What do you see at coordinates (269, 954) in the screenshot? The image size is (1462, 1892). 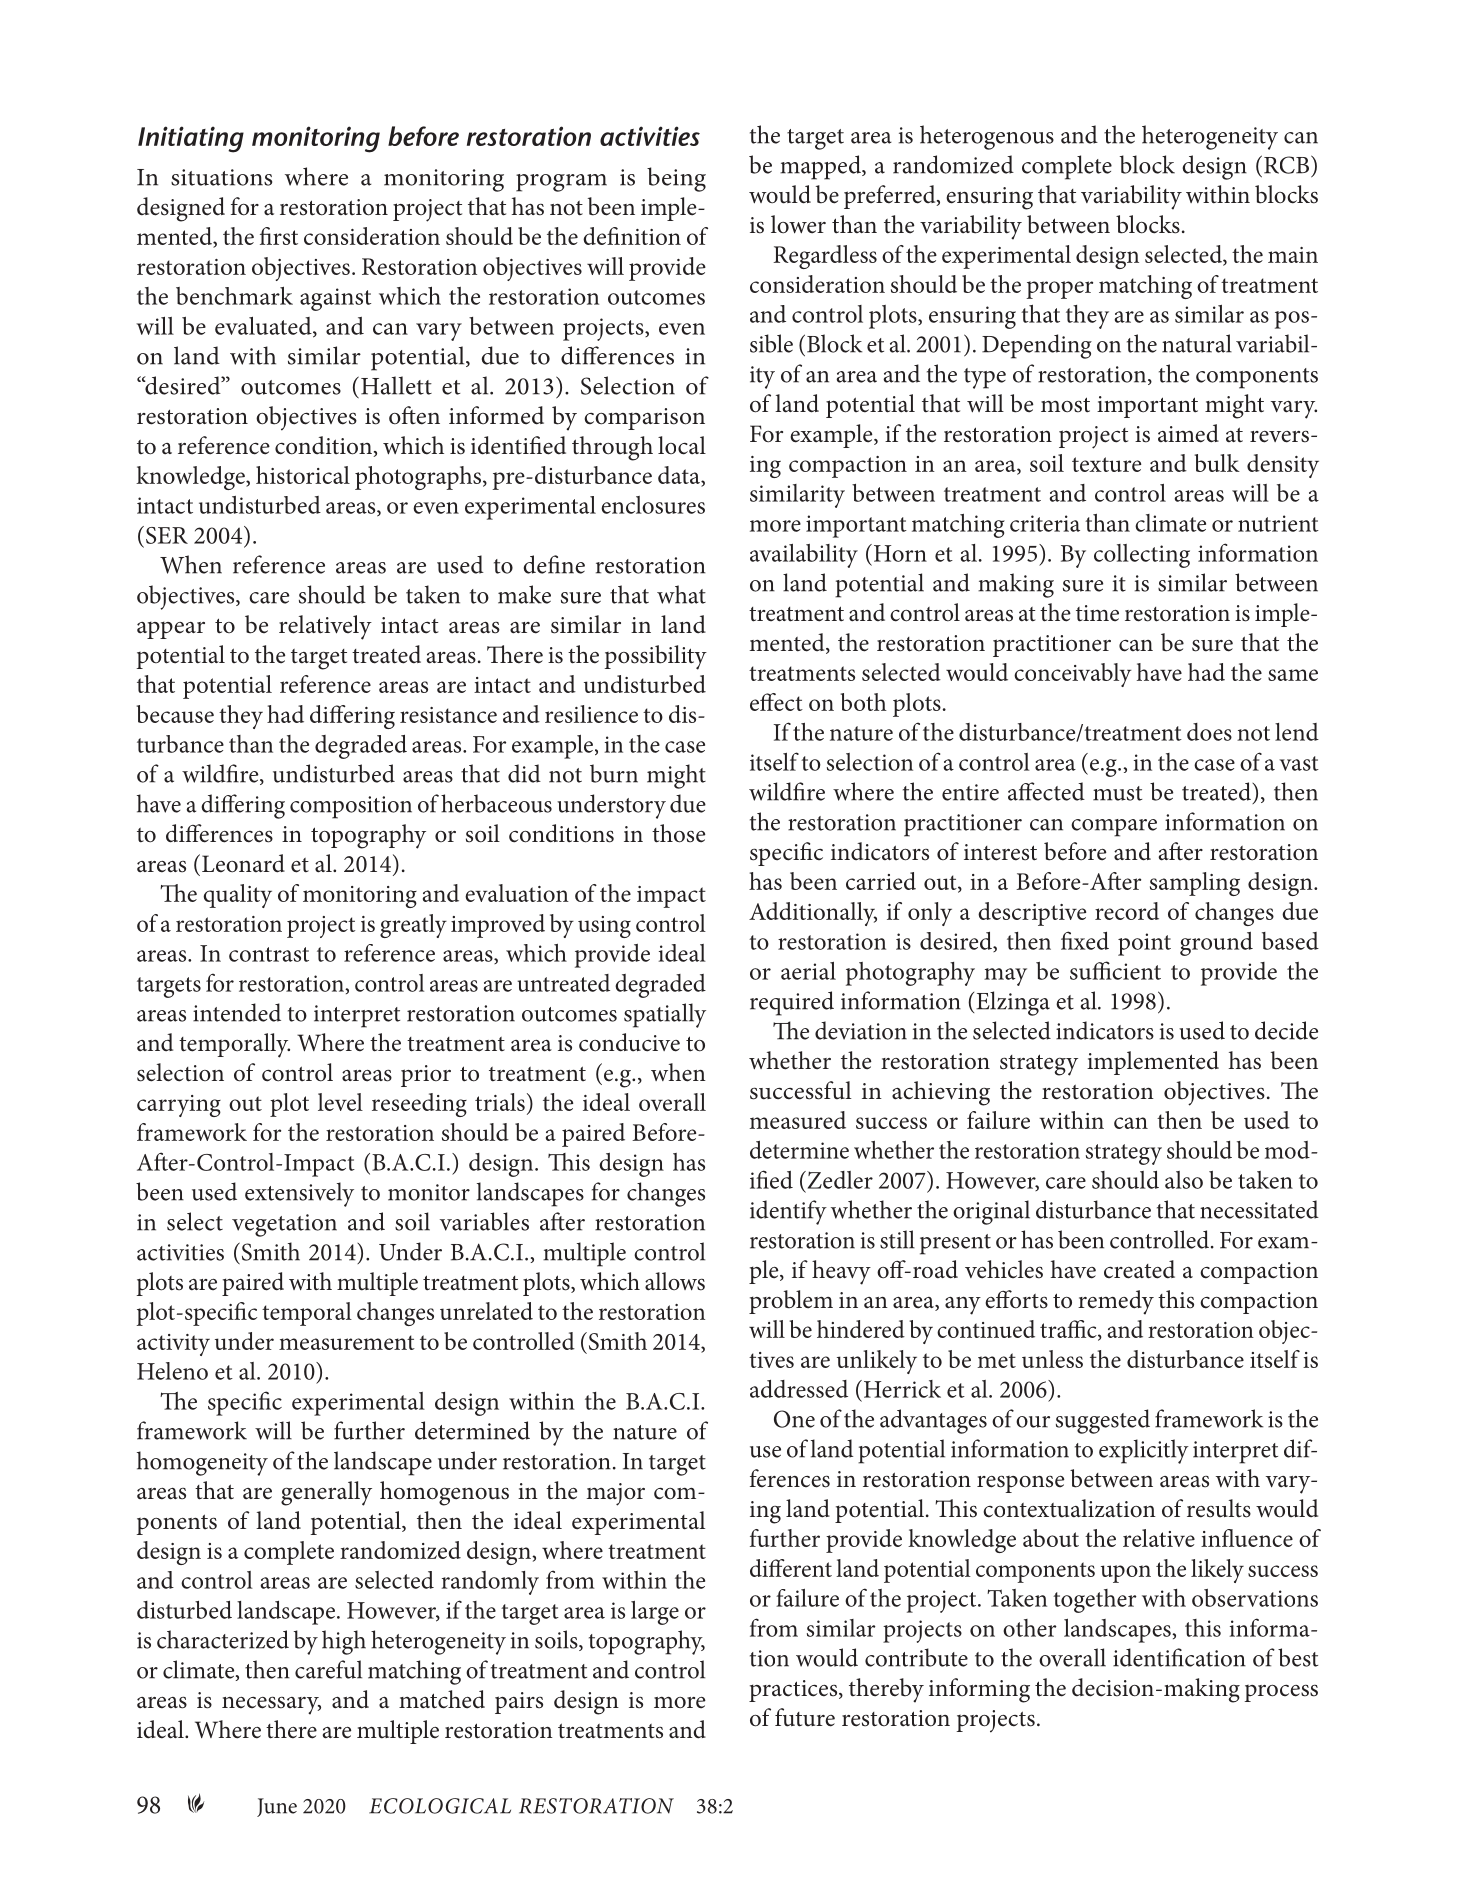 I see `contrast` at bounding box center [269, 954].
